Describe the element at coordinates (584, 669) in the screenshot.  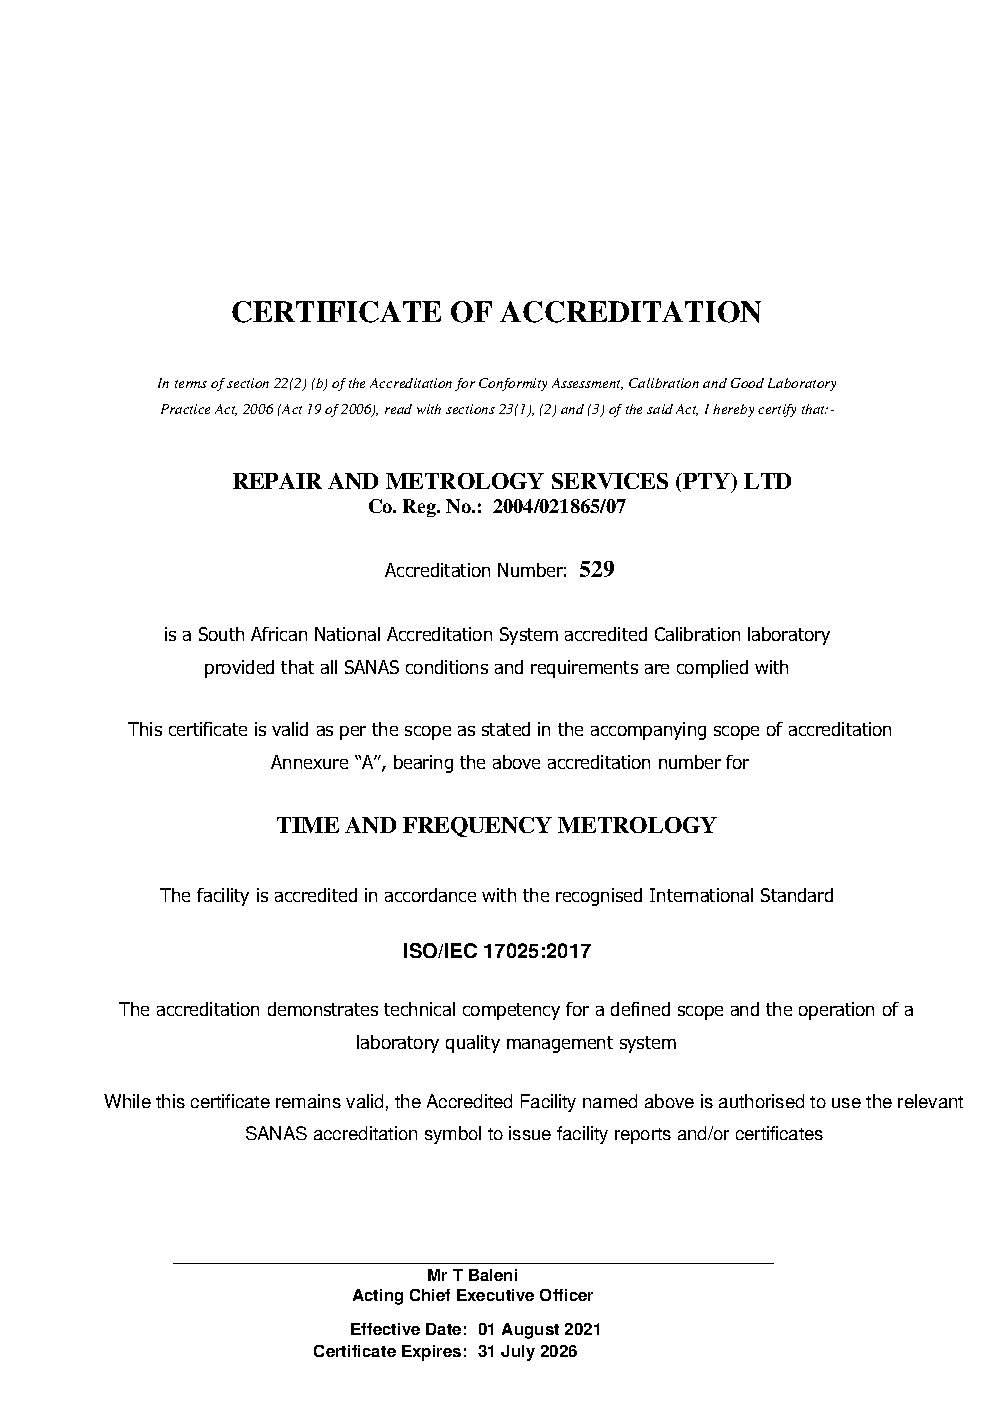
I see `requirements` at that location.
